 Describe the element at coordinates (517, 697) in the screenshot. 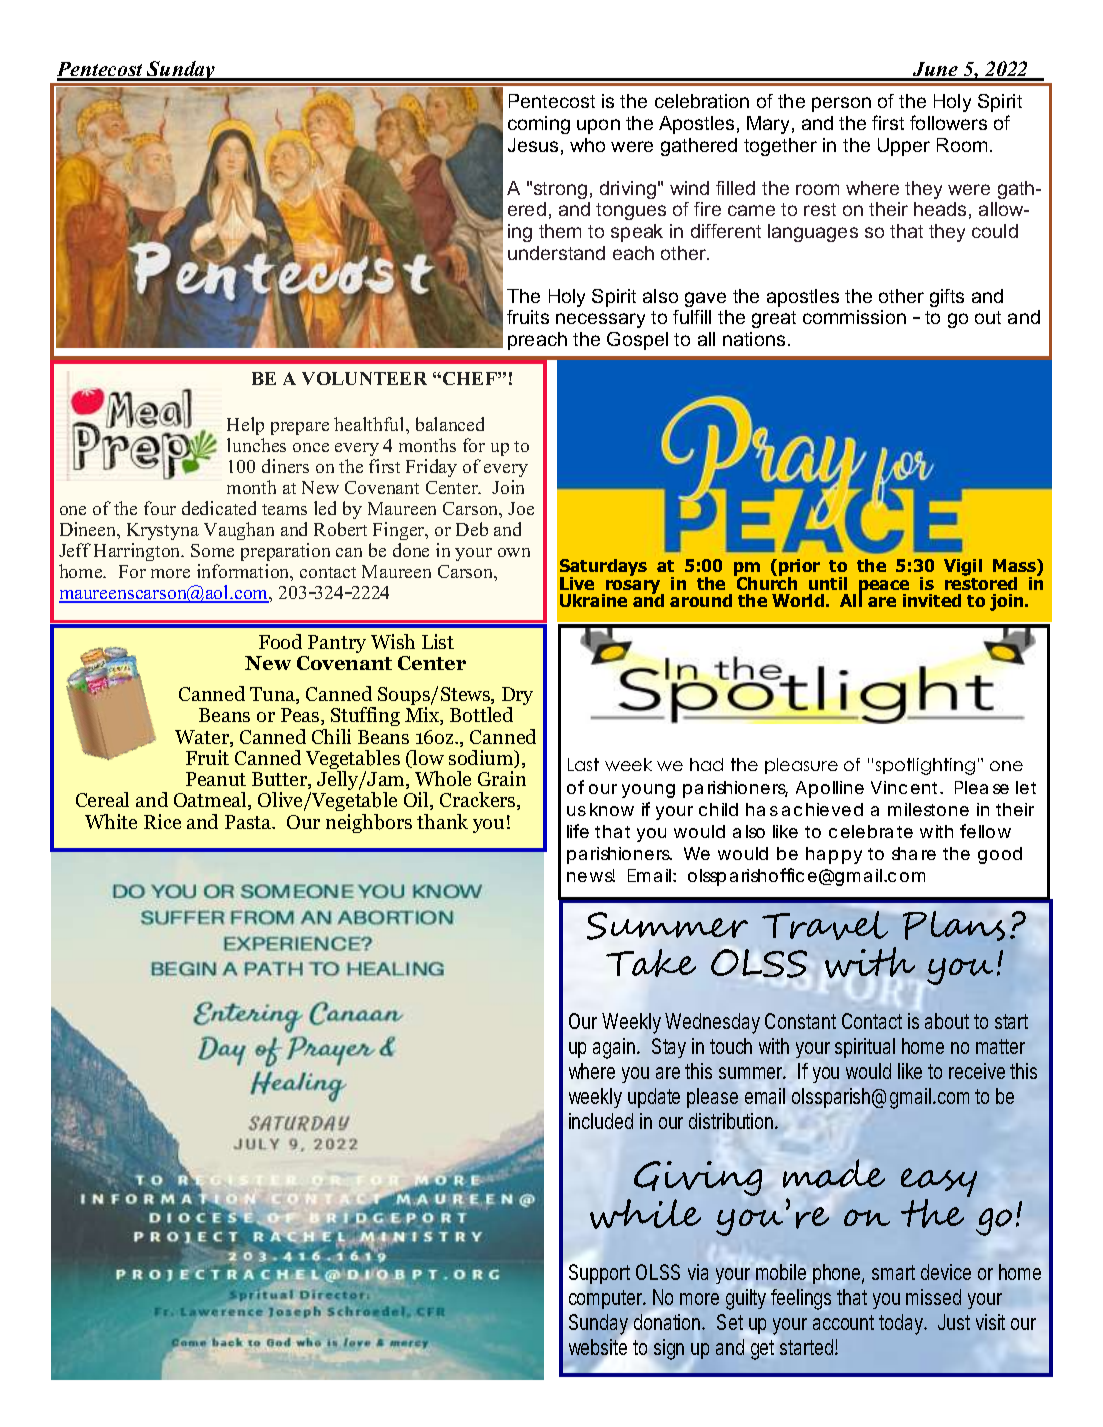

I see `Dry` at that location.
